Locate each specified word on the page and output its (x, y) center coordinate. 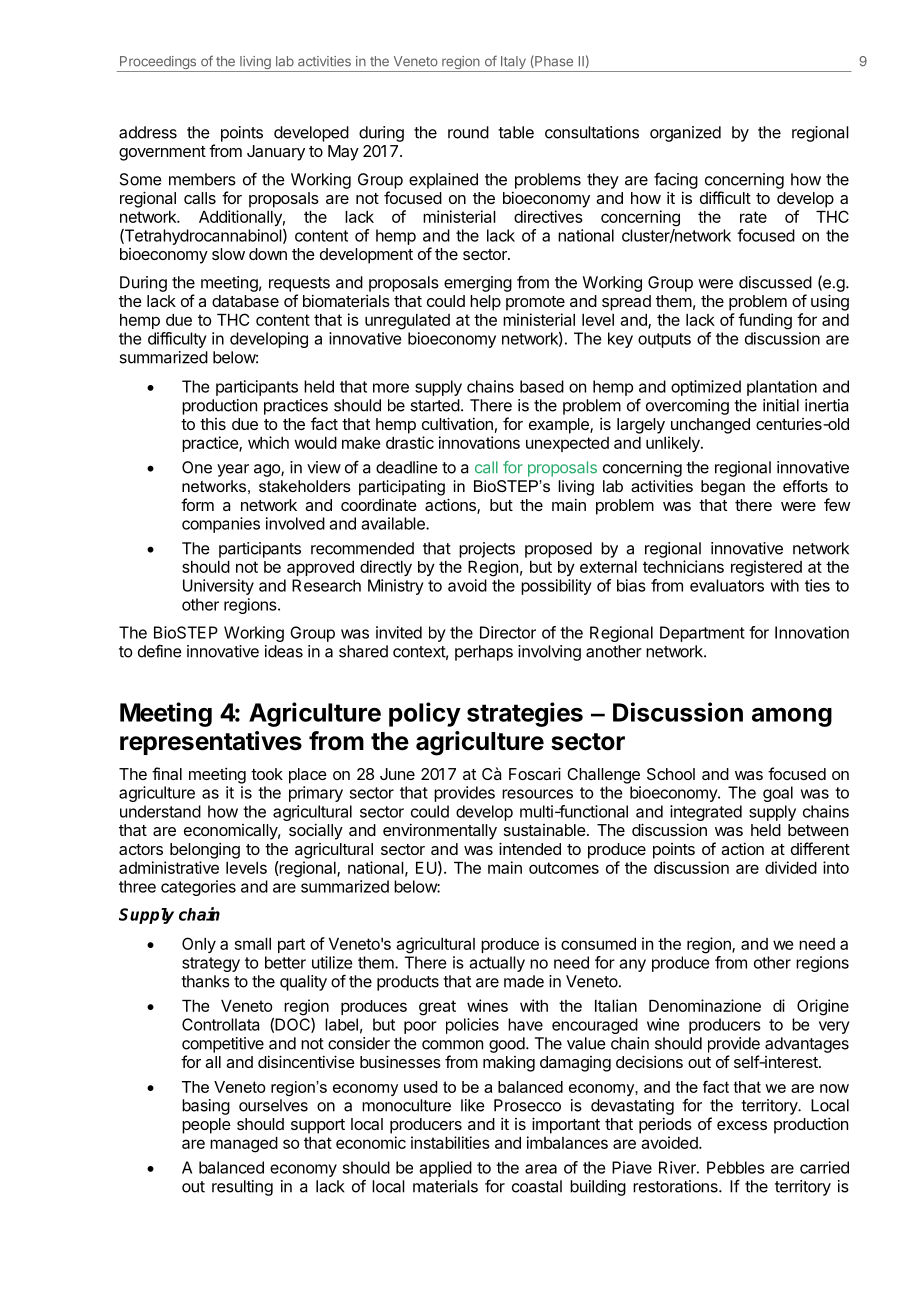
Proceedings (158, 64)
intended (530, 848)
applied (446, 1169)
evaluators (727, 585)
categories (198, 888)
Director (508, 632)
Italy (513, 64)
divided (791, 867)
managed (244, 1145)
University (218, 587)
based (542, 386)
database (245, 301)
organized (685, 134)
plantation (782, 388)
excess (742, 1125)
